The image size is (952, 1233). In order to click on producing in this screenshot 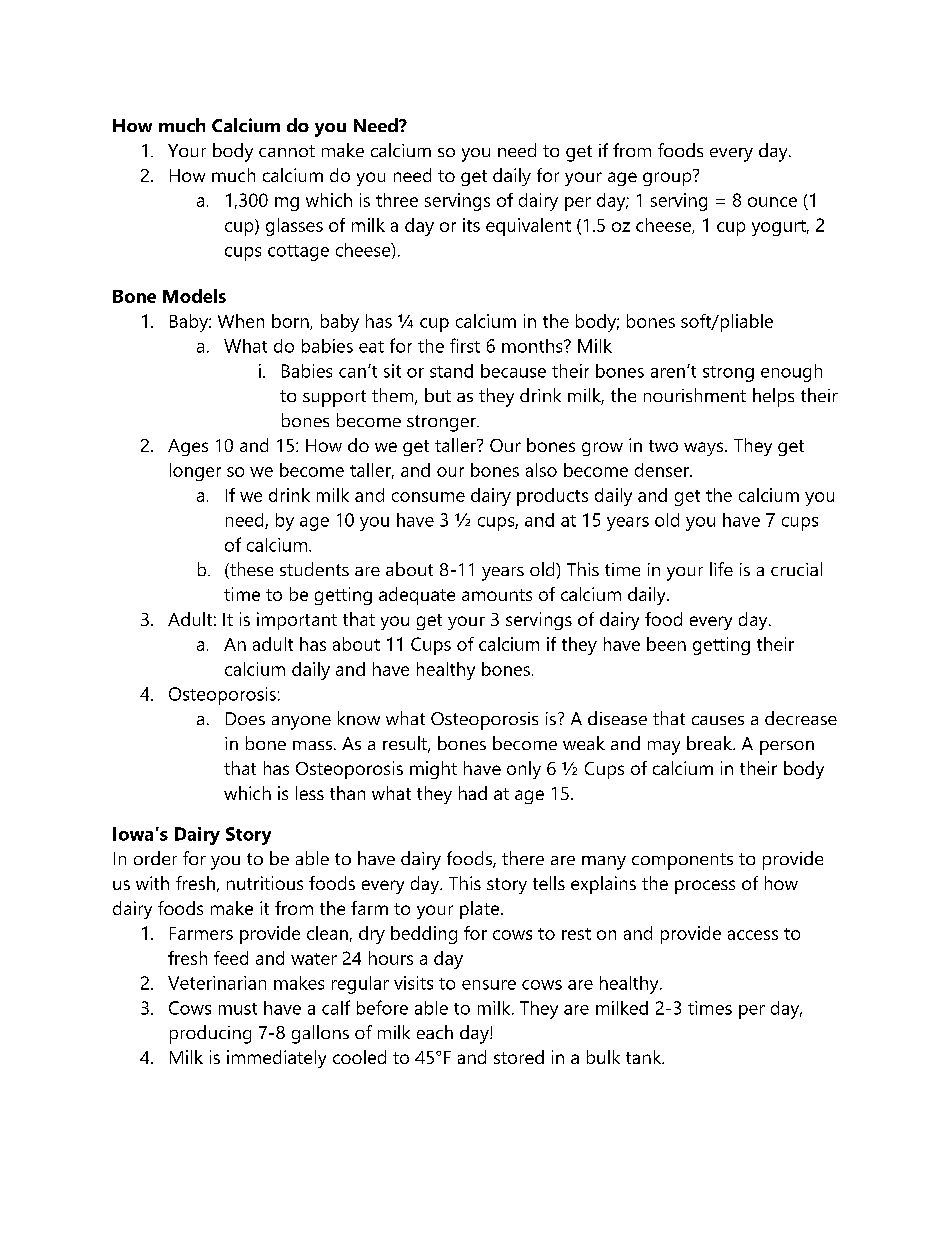, I will do `click(210, 1034)`.
